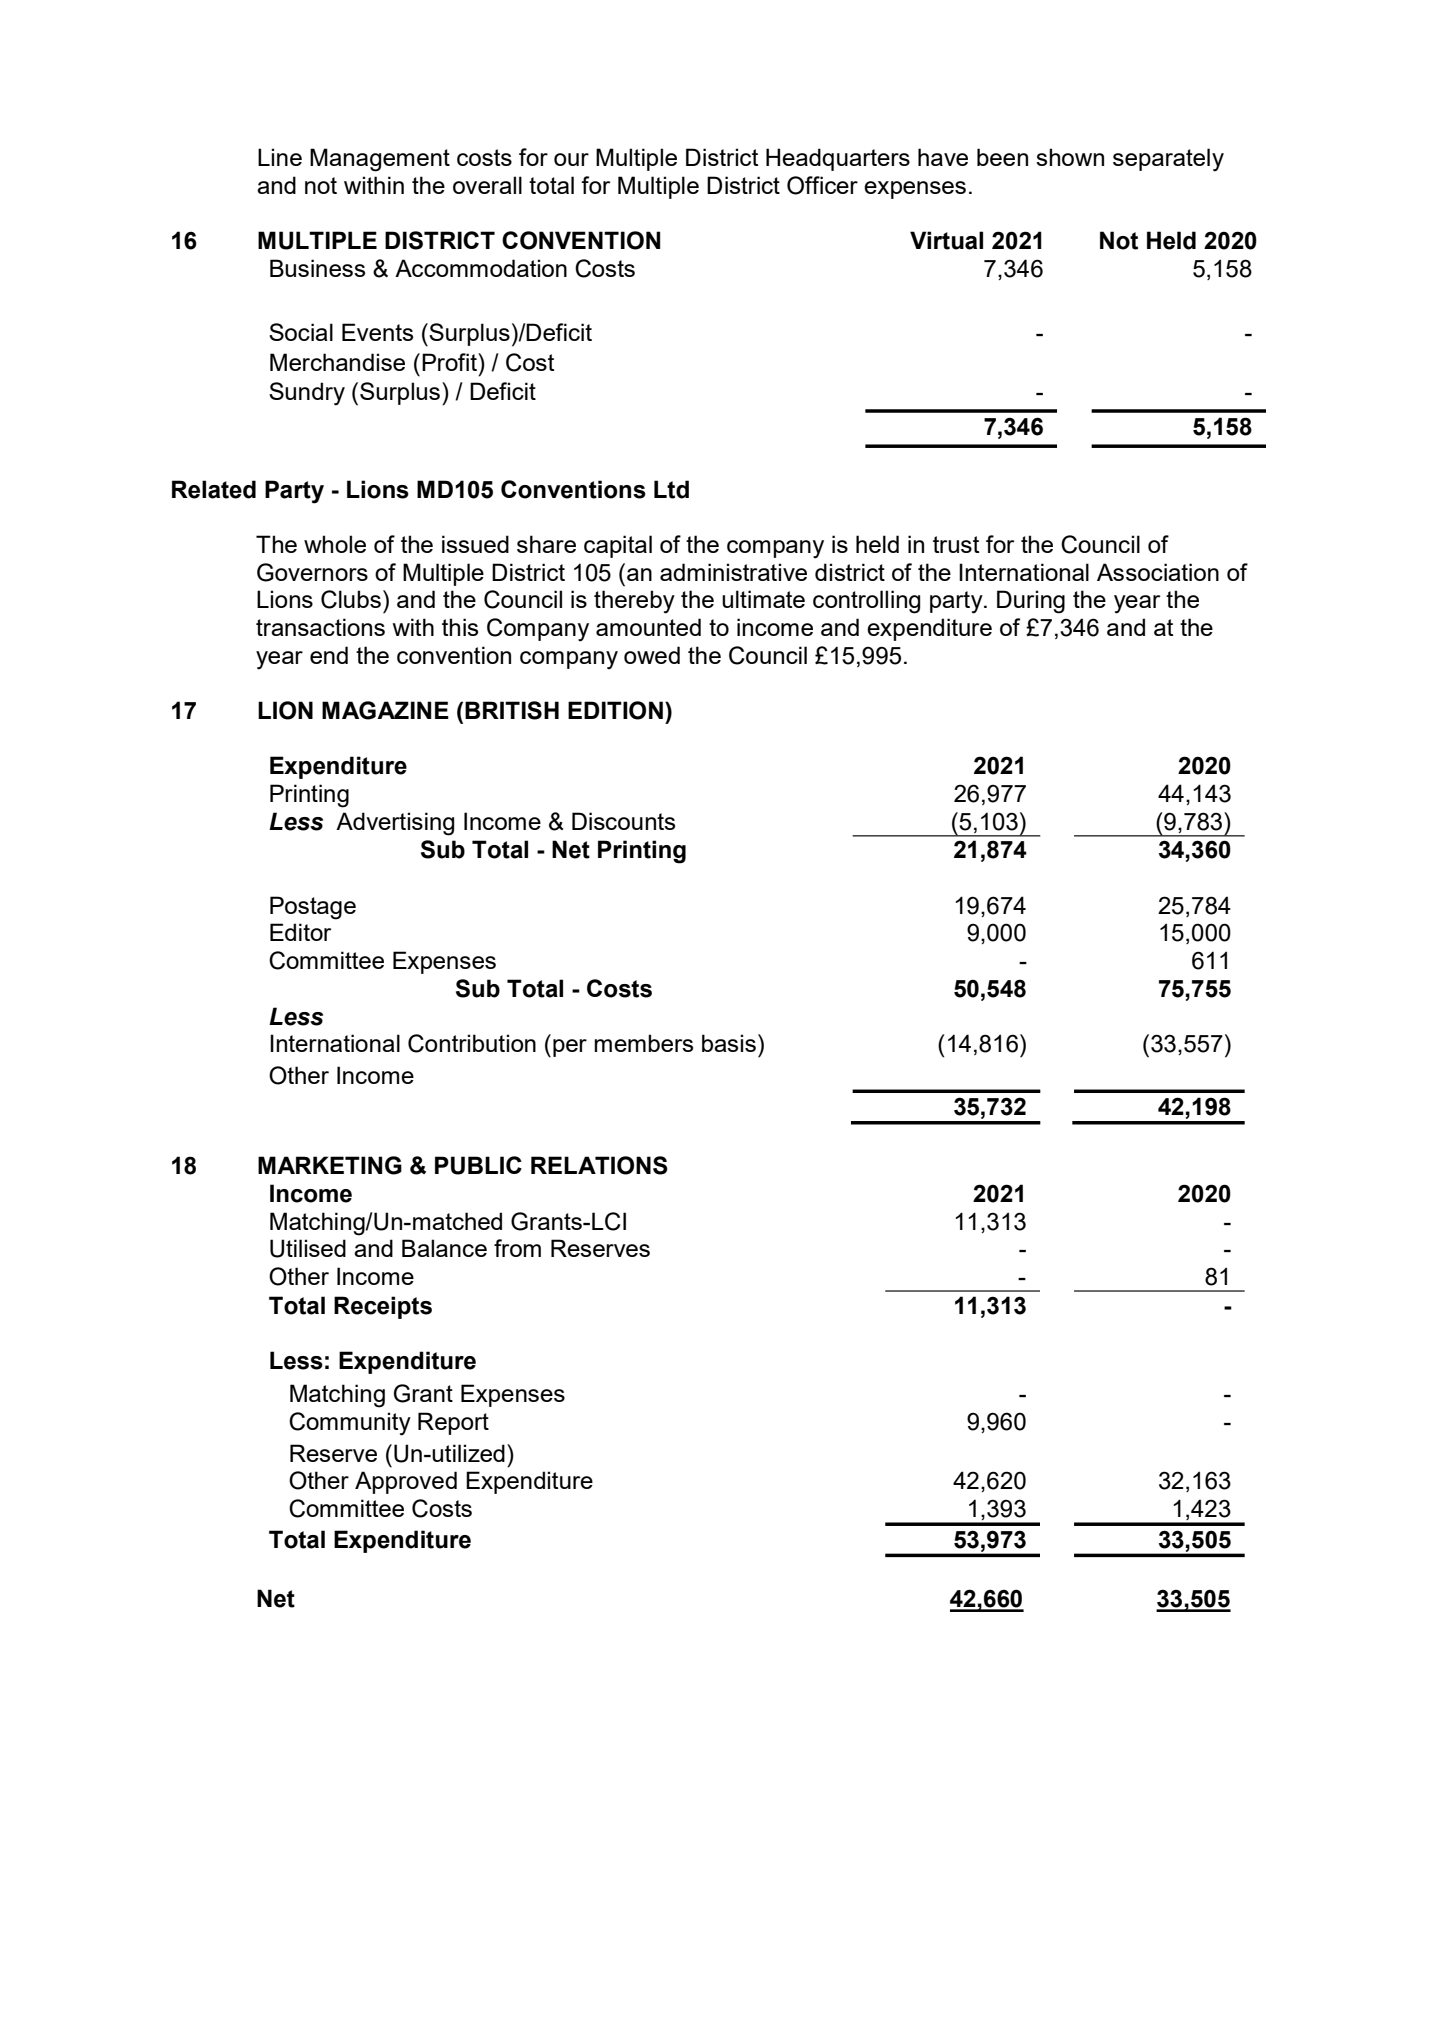 This document has height=2025, width=1432. I want to click on Report, so click(453, 1423).
